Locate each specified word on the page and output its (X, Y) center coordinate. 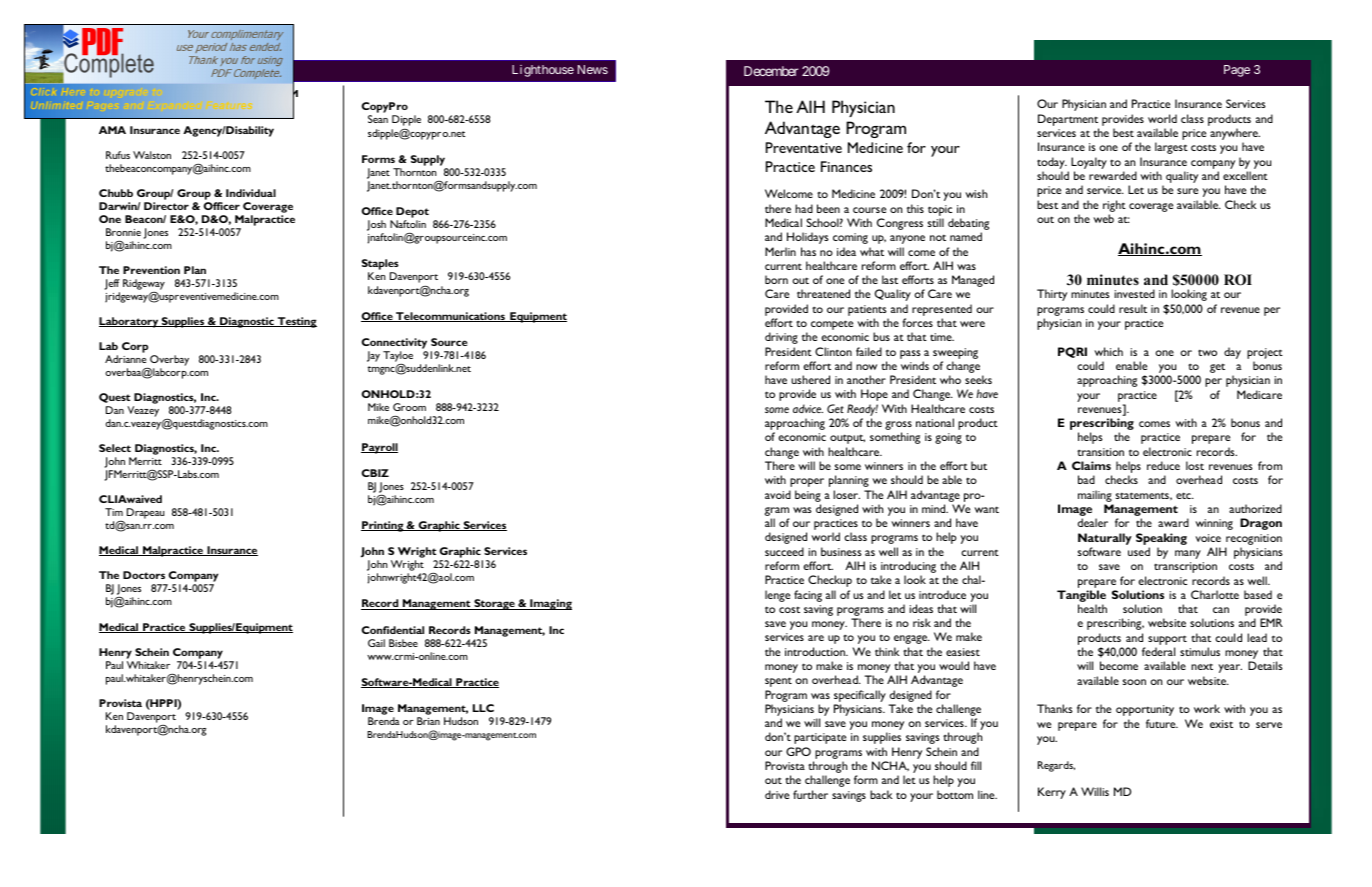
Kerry (1052, 793)
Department (1068, 120)
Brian (428, 721)
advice (808, 408)
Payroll (379, 448)
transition (1100, 452)
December (771, 71)
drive (777, 794)
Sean (378, 119)
